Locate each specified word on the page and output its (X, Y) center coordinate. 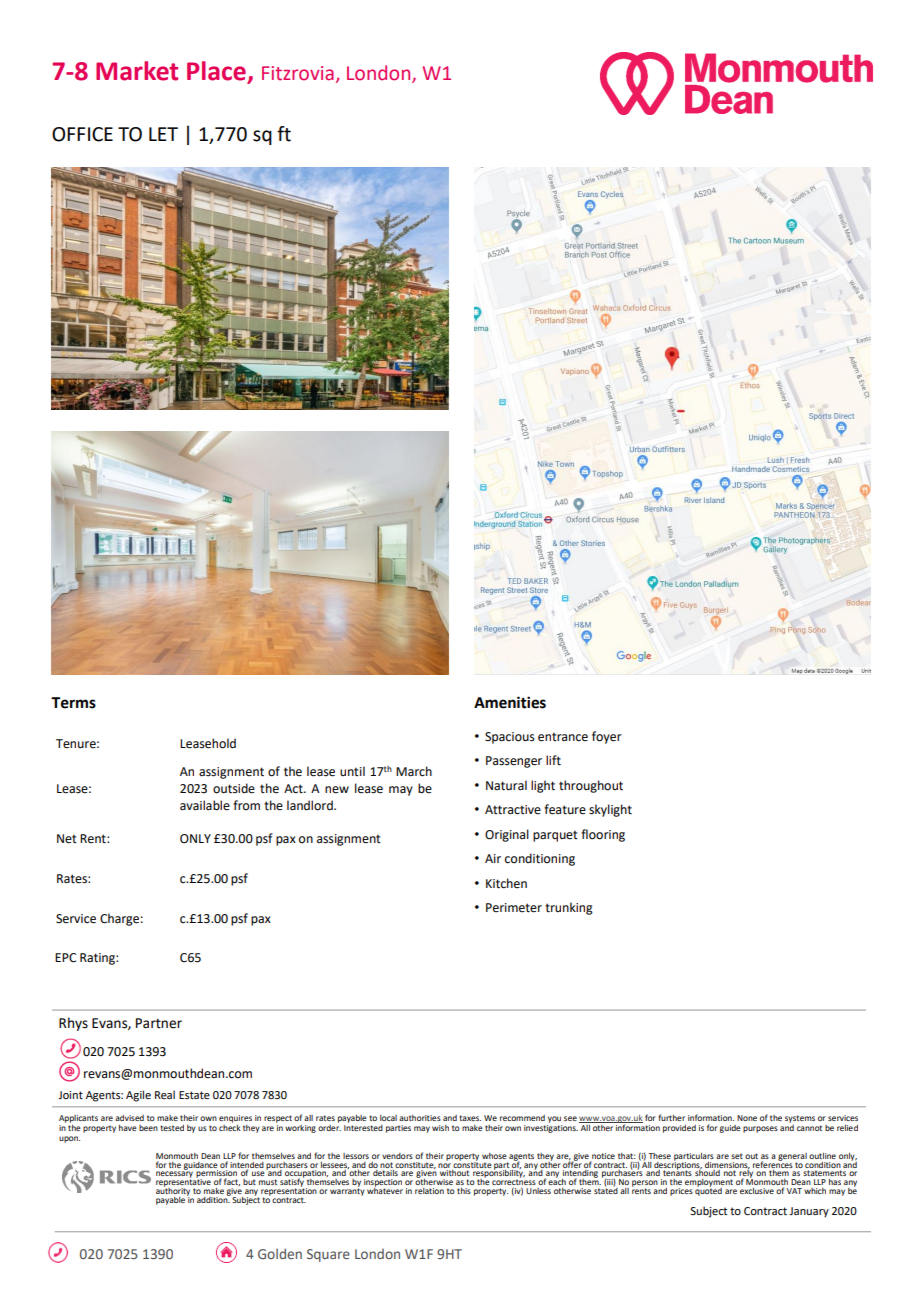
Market (137, 71)
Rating (98, 959)
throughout (591, 786)
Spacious (510, 738)
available (205, 805)
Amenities (510, 702)
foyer (607, 737)
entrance (563, 737)
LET (163, 134)
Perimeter (514, 908)
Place (217, 72)
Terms (73, 703)
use (258, 1173)
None (747, 1118)
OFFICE (82, 134)
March (414, 771)
